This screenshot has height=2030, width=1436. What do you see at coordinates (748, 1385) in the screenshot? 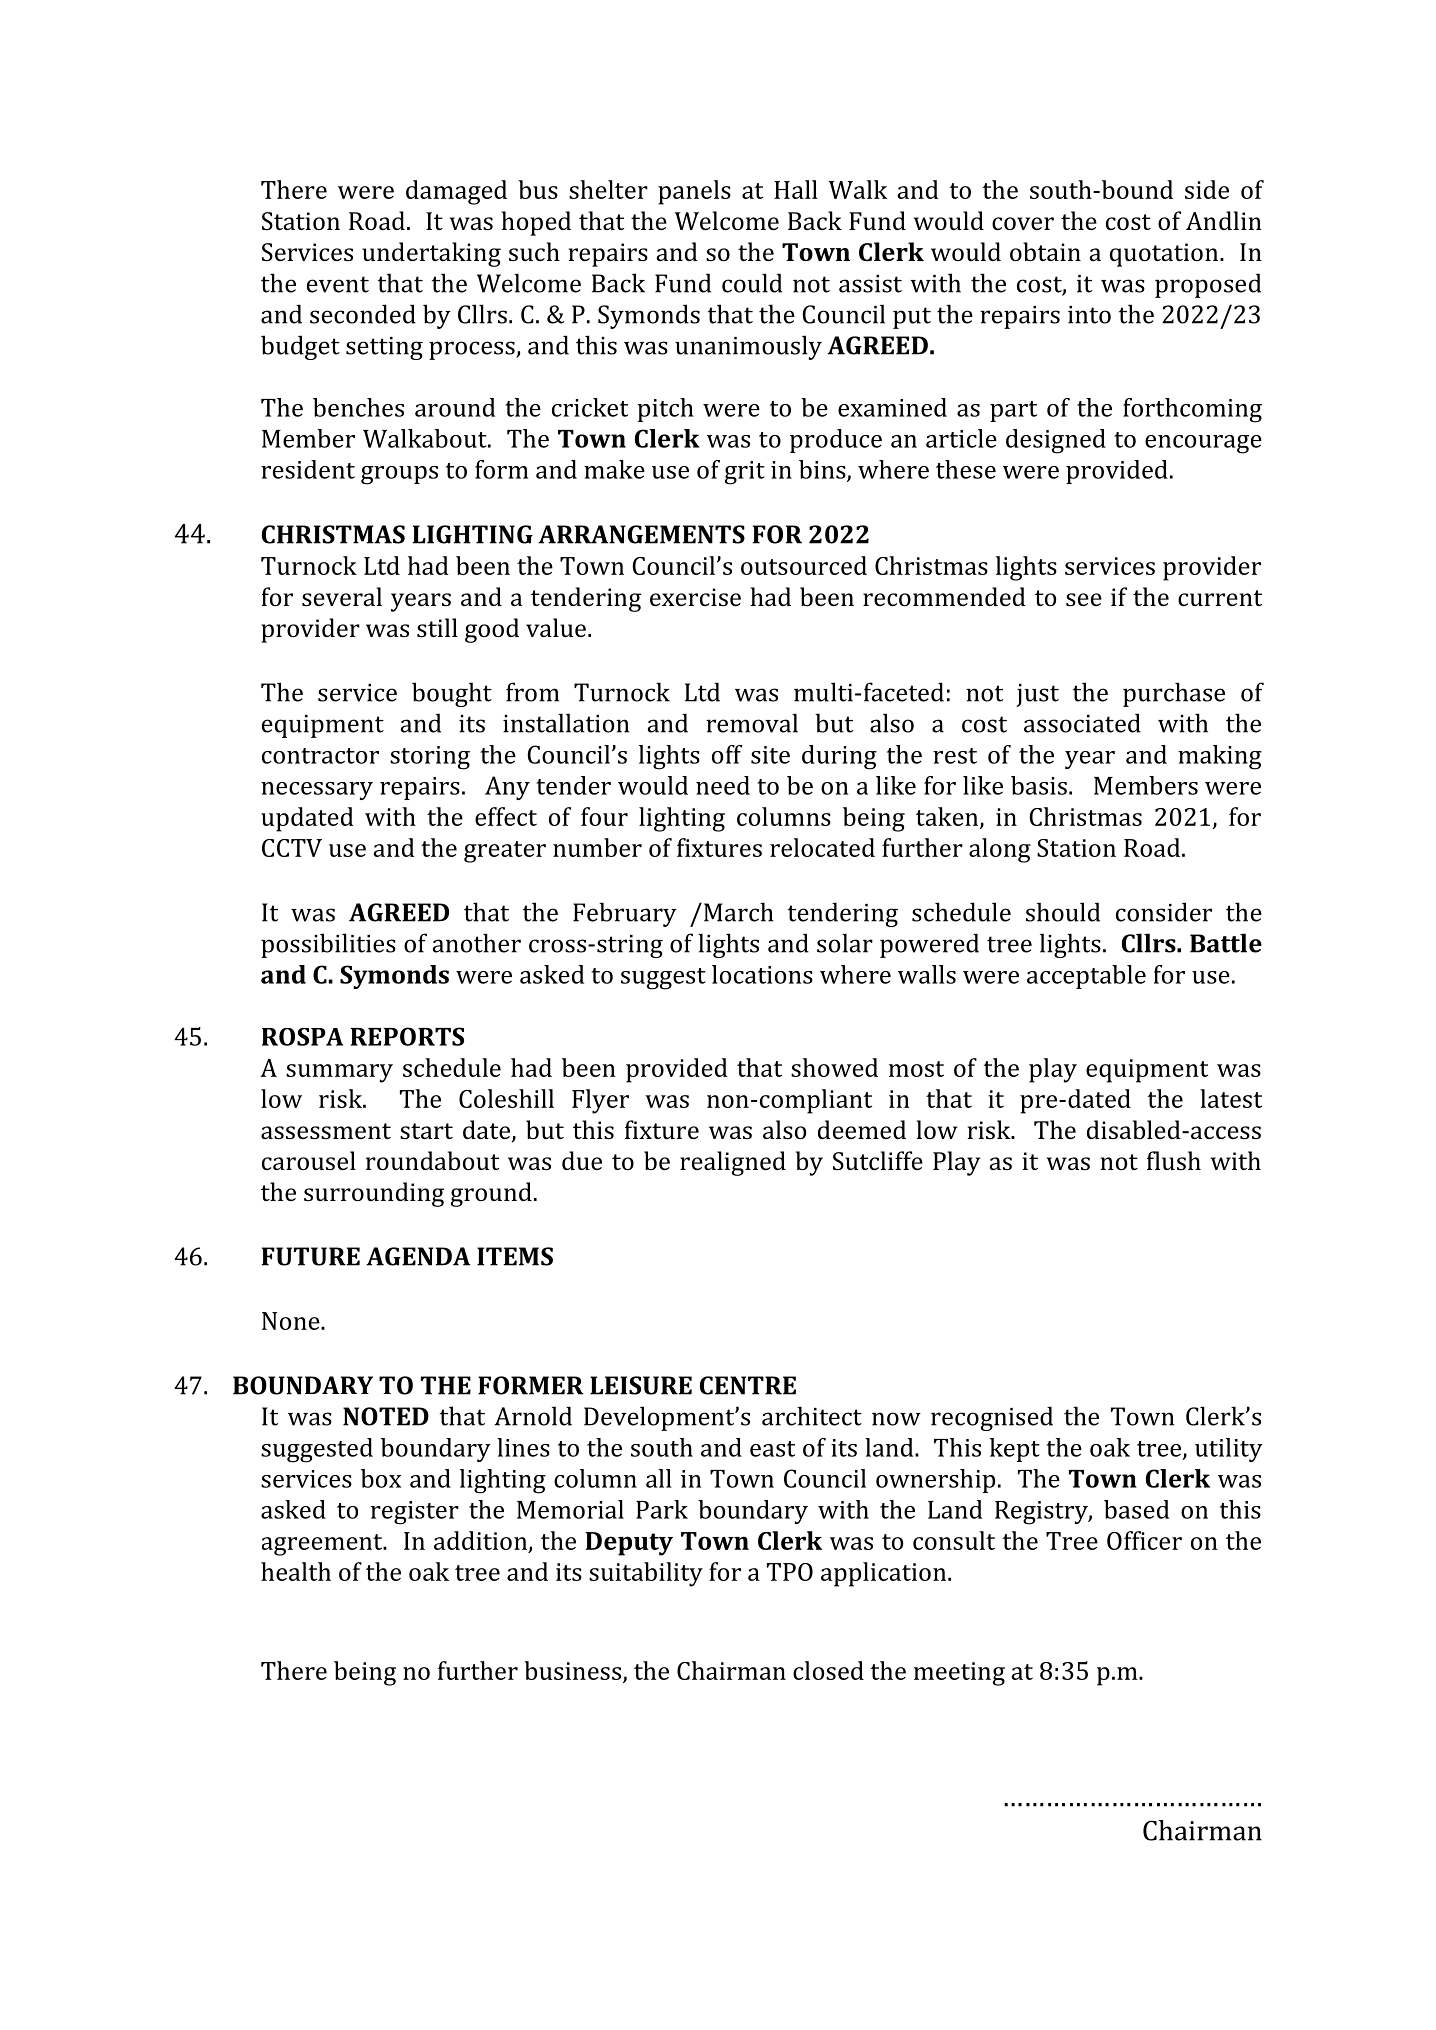
I see `CENTRE` at bounding box center [748, 1385].
